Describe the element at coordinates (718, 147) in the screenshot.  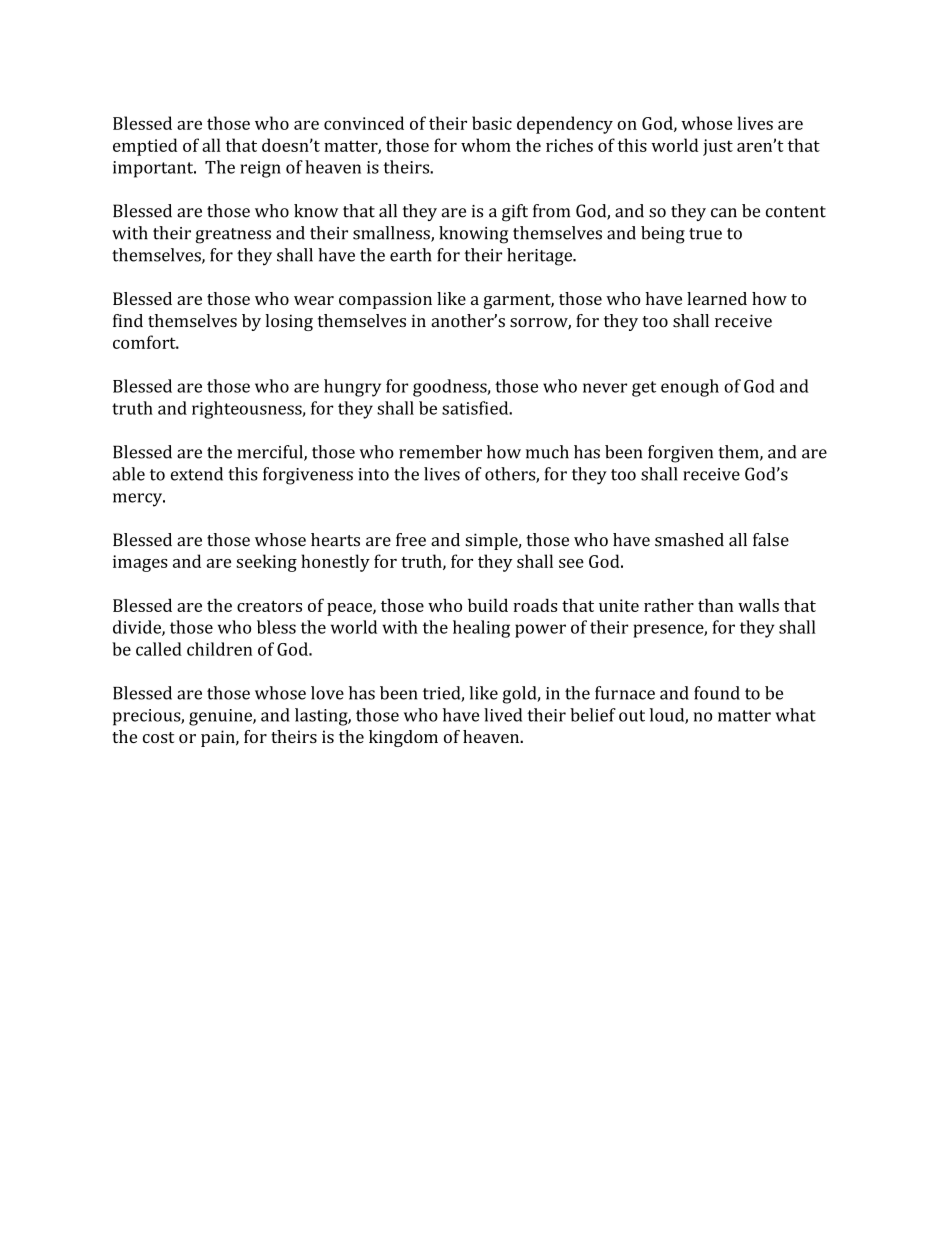
I see `just` at that location.
